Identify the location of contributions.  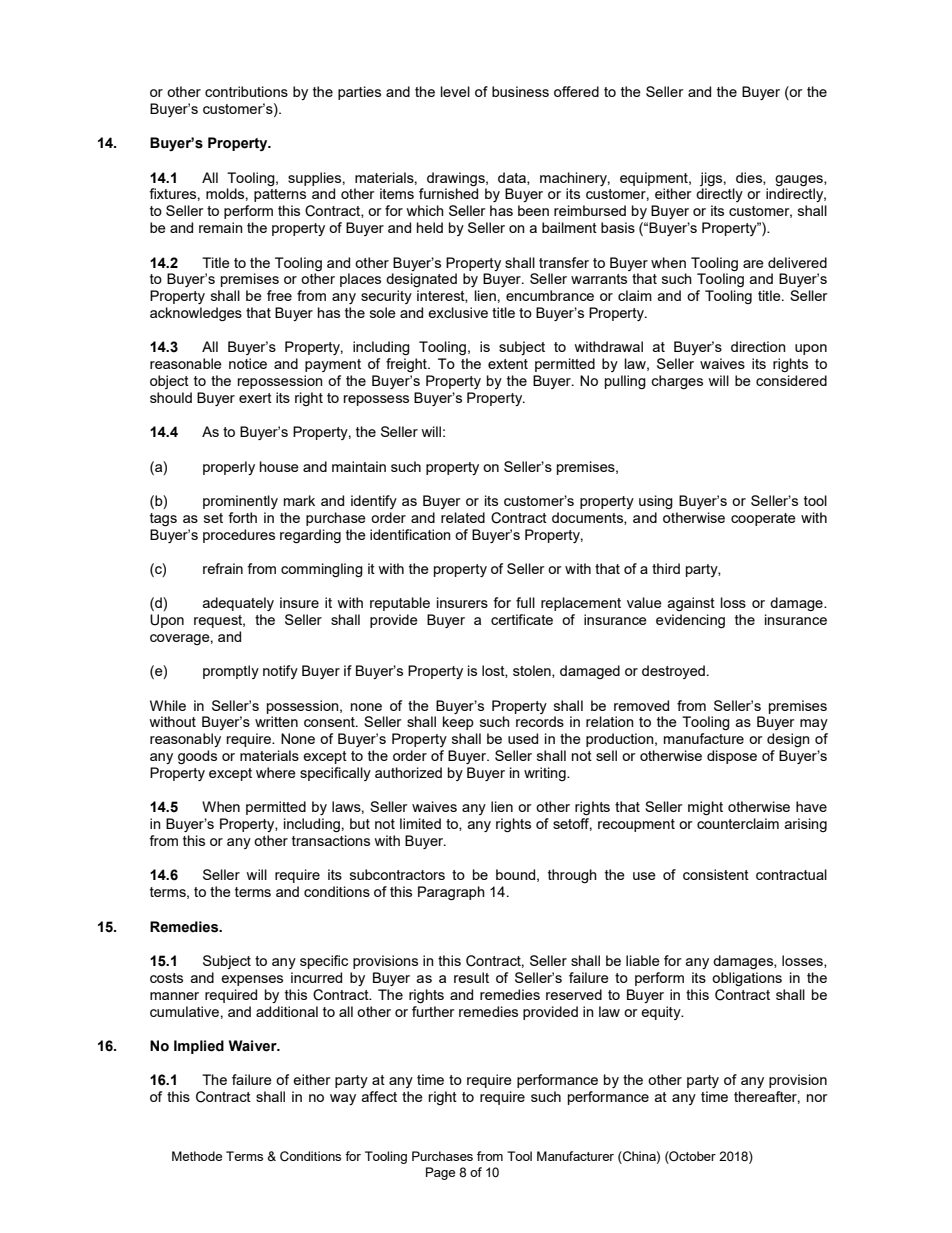
(246, 91).
